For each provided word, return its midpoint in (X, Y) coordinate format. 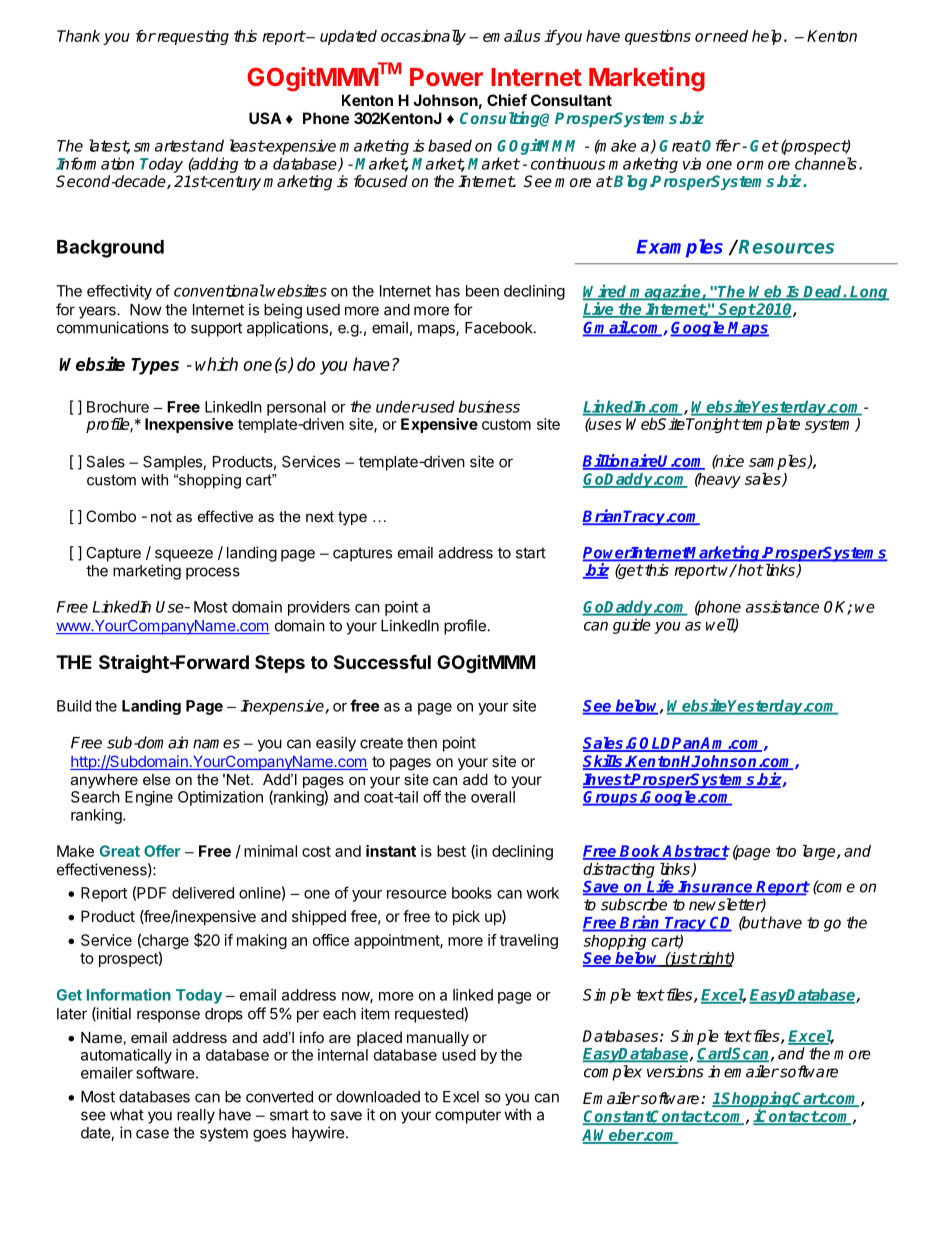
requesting (192, 37)
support (216, 329)
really (196, 1116)
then (422, 743)
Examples (679, 248)
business (489, 406)
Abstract (695, 852)
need (729, 36)
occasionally (423, 37)
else (157, 779)
